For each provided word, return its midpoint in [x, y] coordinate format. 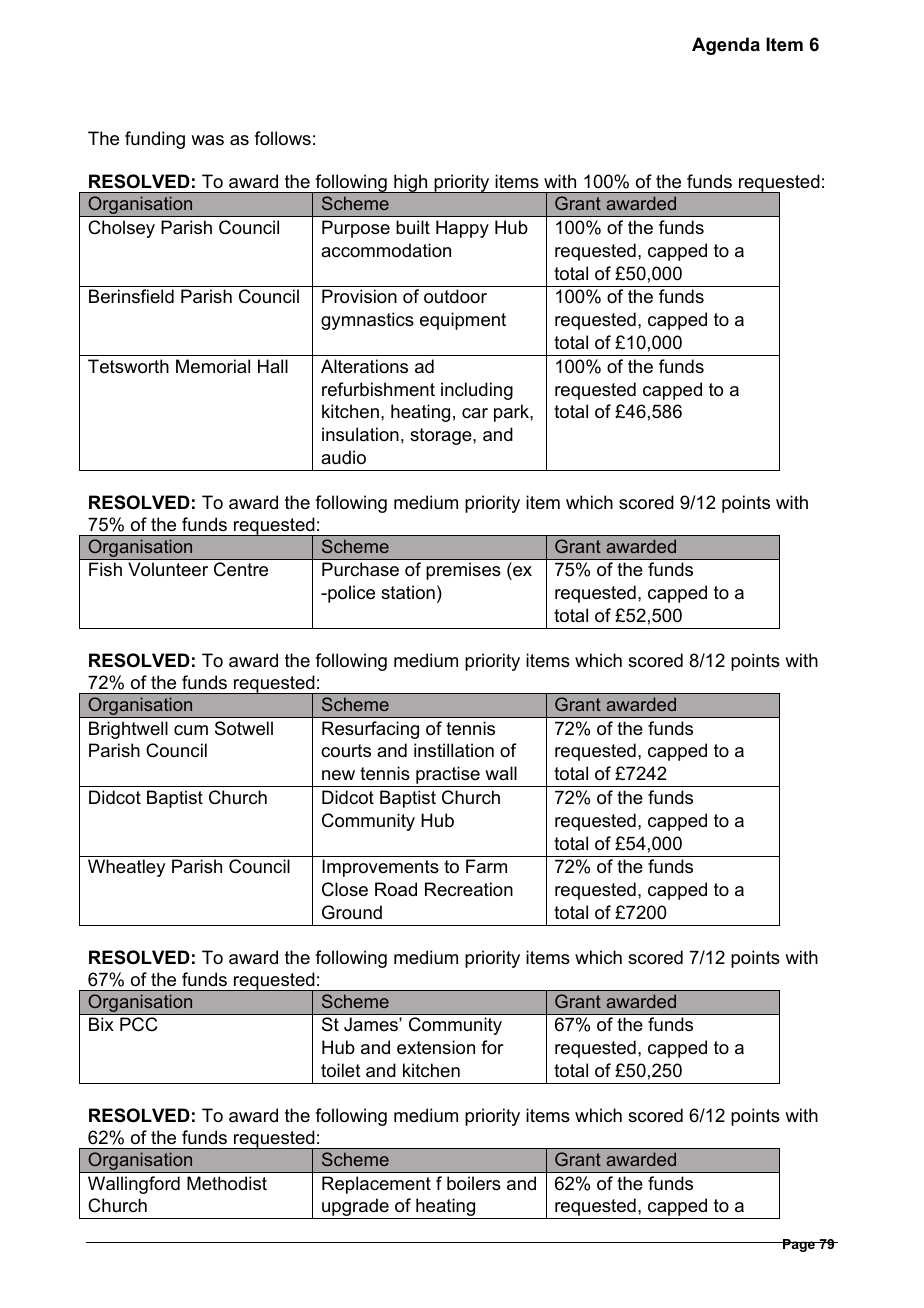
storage [442, 436]
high [411, 184]
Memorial [213, 366]
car [475, 413]
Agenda [726, 46]
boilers [474, 1183]
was [207, 140]
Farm [486, 866]
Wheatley [126, 868]
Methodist [227, 1183]
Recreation [469, 889]
